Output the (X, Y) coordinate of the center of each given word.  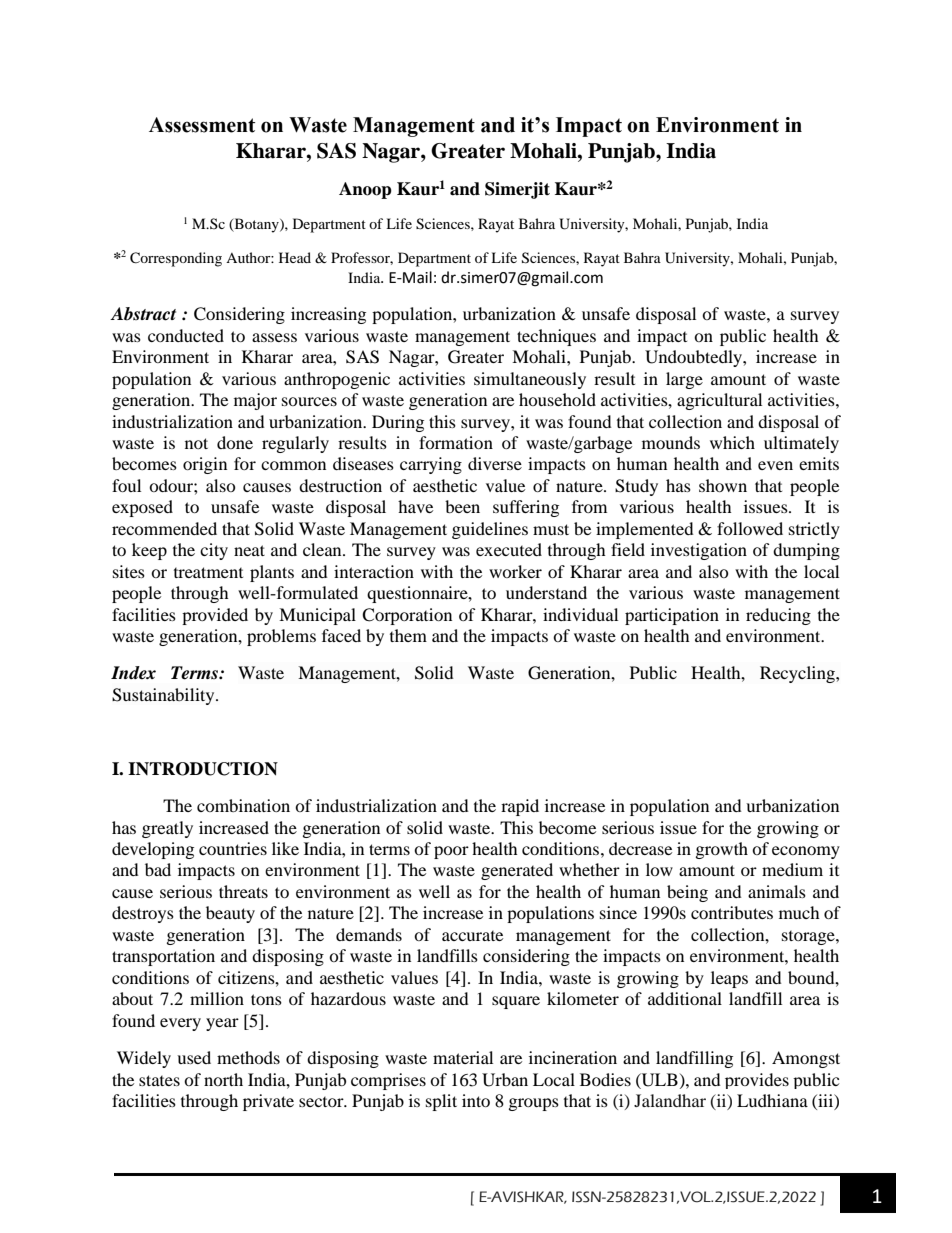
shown (723, 485)
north (223, 1079)
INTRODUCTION (203, 769)
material (463, 1057)
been (462, 506)
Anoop (365, 190)
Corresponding (176, 259)
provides (757, 1081)
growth (722, 850)
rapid (520, 807)
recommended (164, 528)
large (684, 380)
